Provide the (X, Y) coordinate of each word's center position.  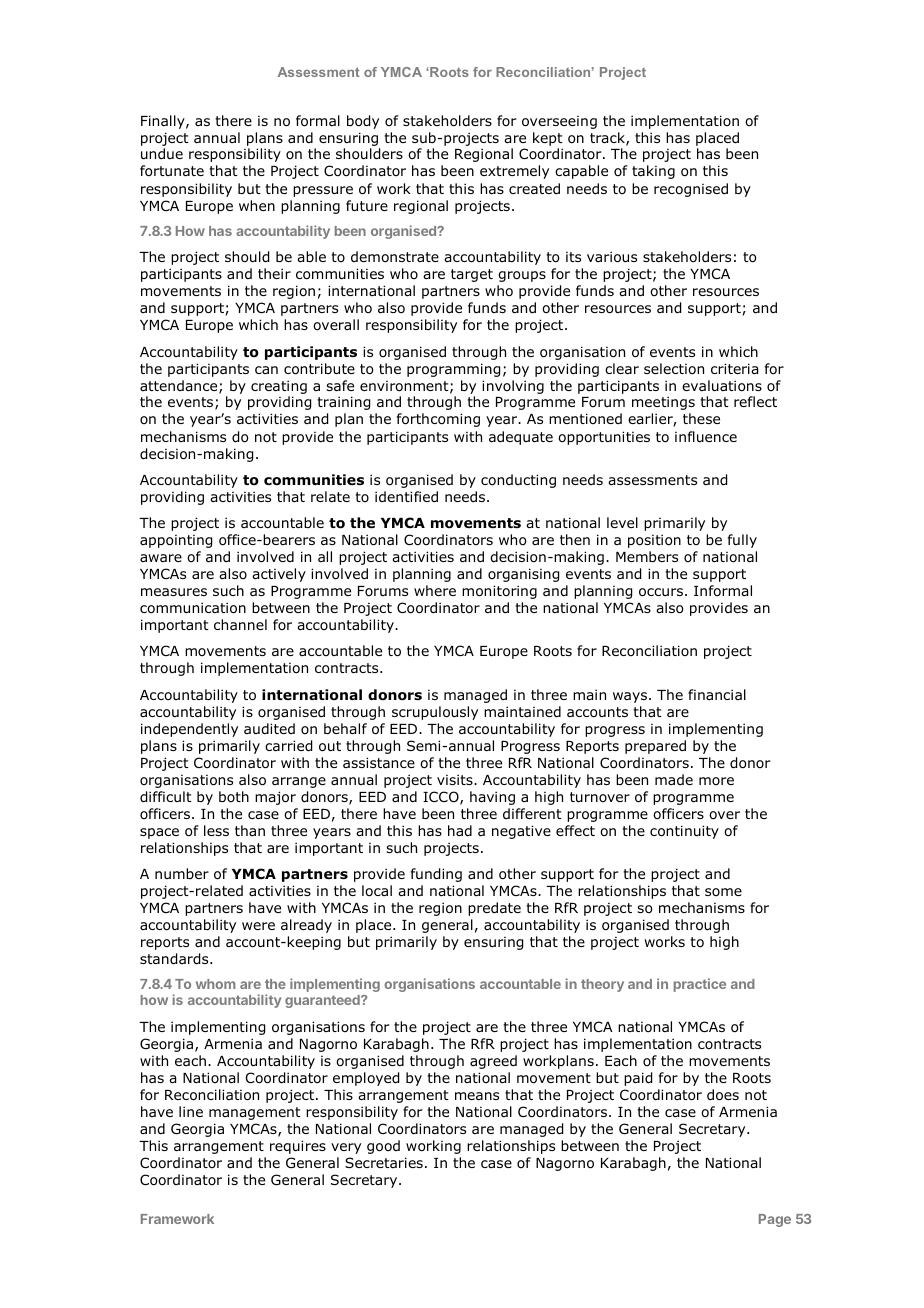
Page (775, 1220)
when (257, 205)
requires (298, 1147)
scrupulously (435, 713)
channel (240, 624)
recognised (691, 190)
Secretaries (384, 1162)
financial (717, 694)
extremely (514, 172)
